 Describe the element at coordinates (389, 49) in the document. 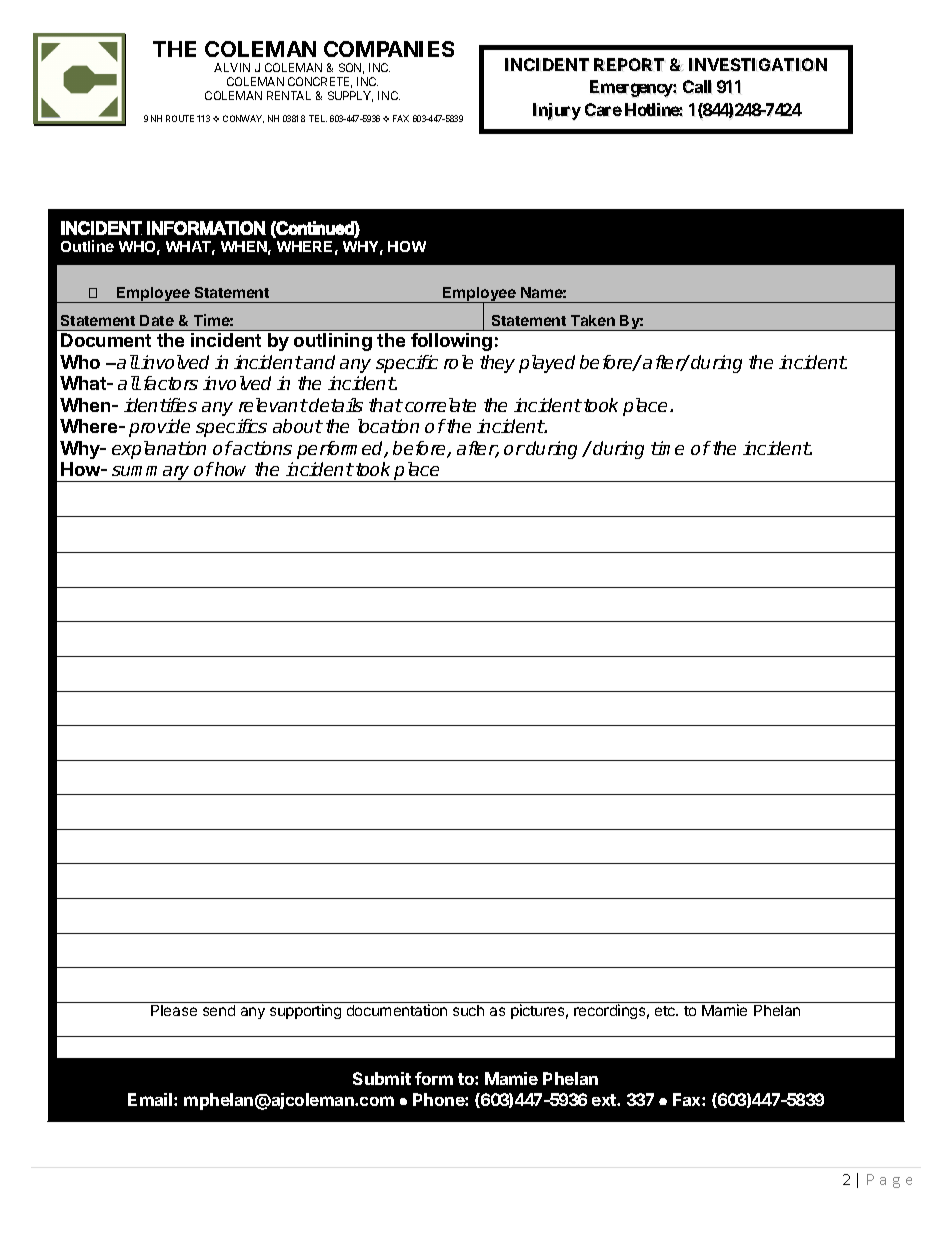

I see `COMPANIES` at that location.
